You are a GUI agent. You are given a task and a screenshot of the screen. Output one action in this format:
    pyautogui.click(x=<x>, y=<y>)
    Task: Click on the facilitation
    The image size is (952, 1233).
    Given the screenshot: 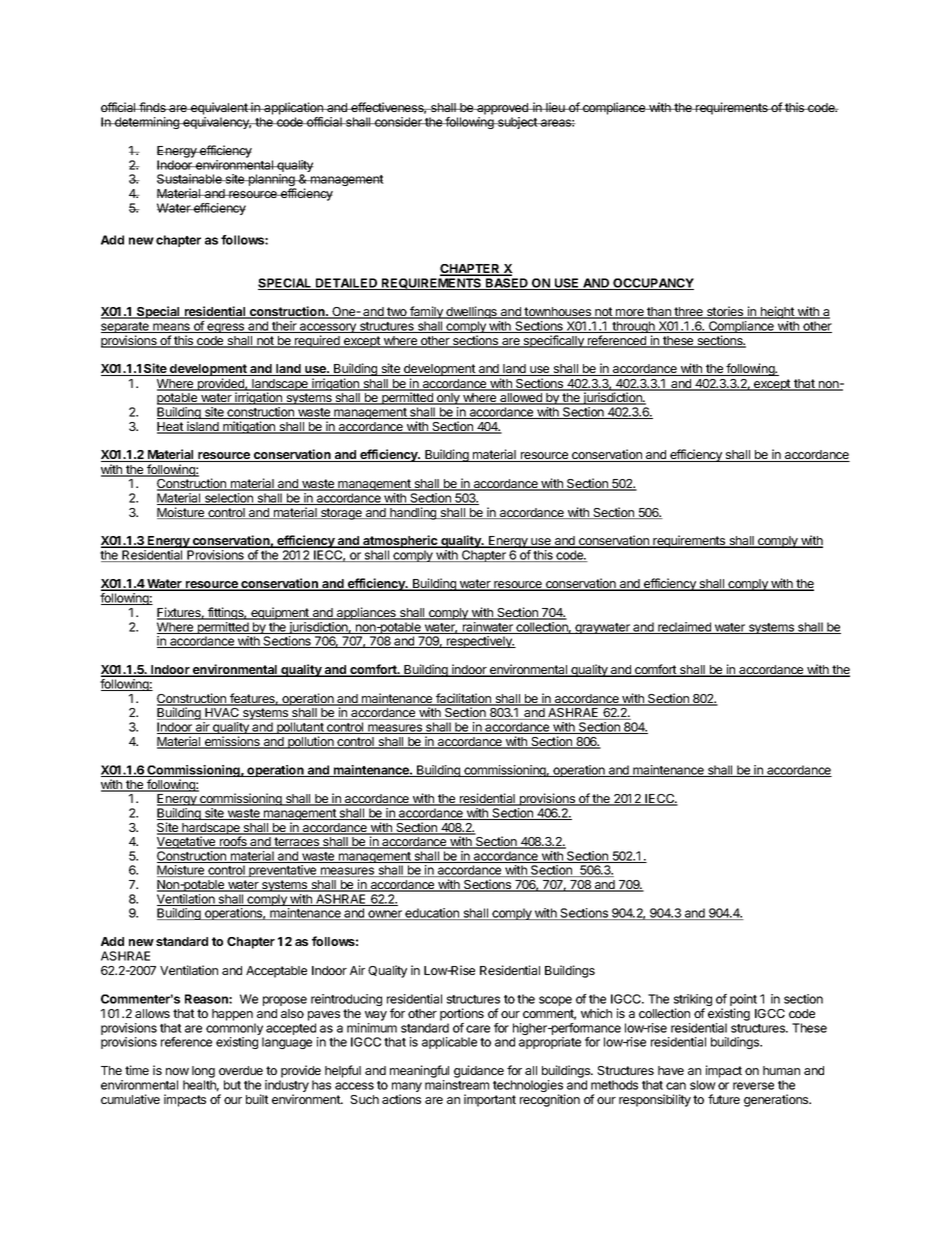 What is the action you would take?
    pyautogui.click(x=463, y=699)
